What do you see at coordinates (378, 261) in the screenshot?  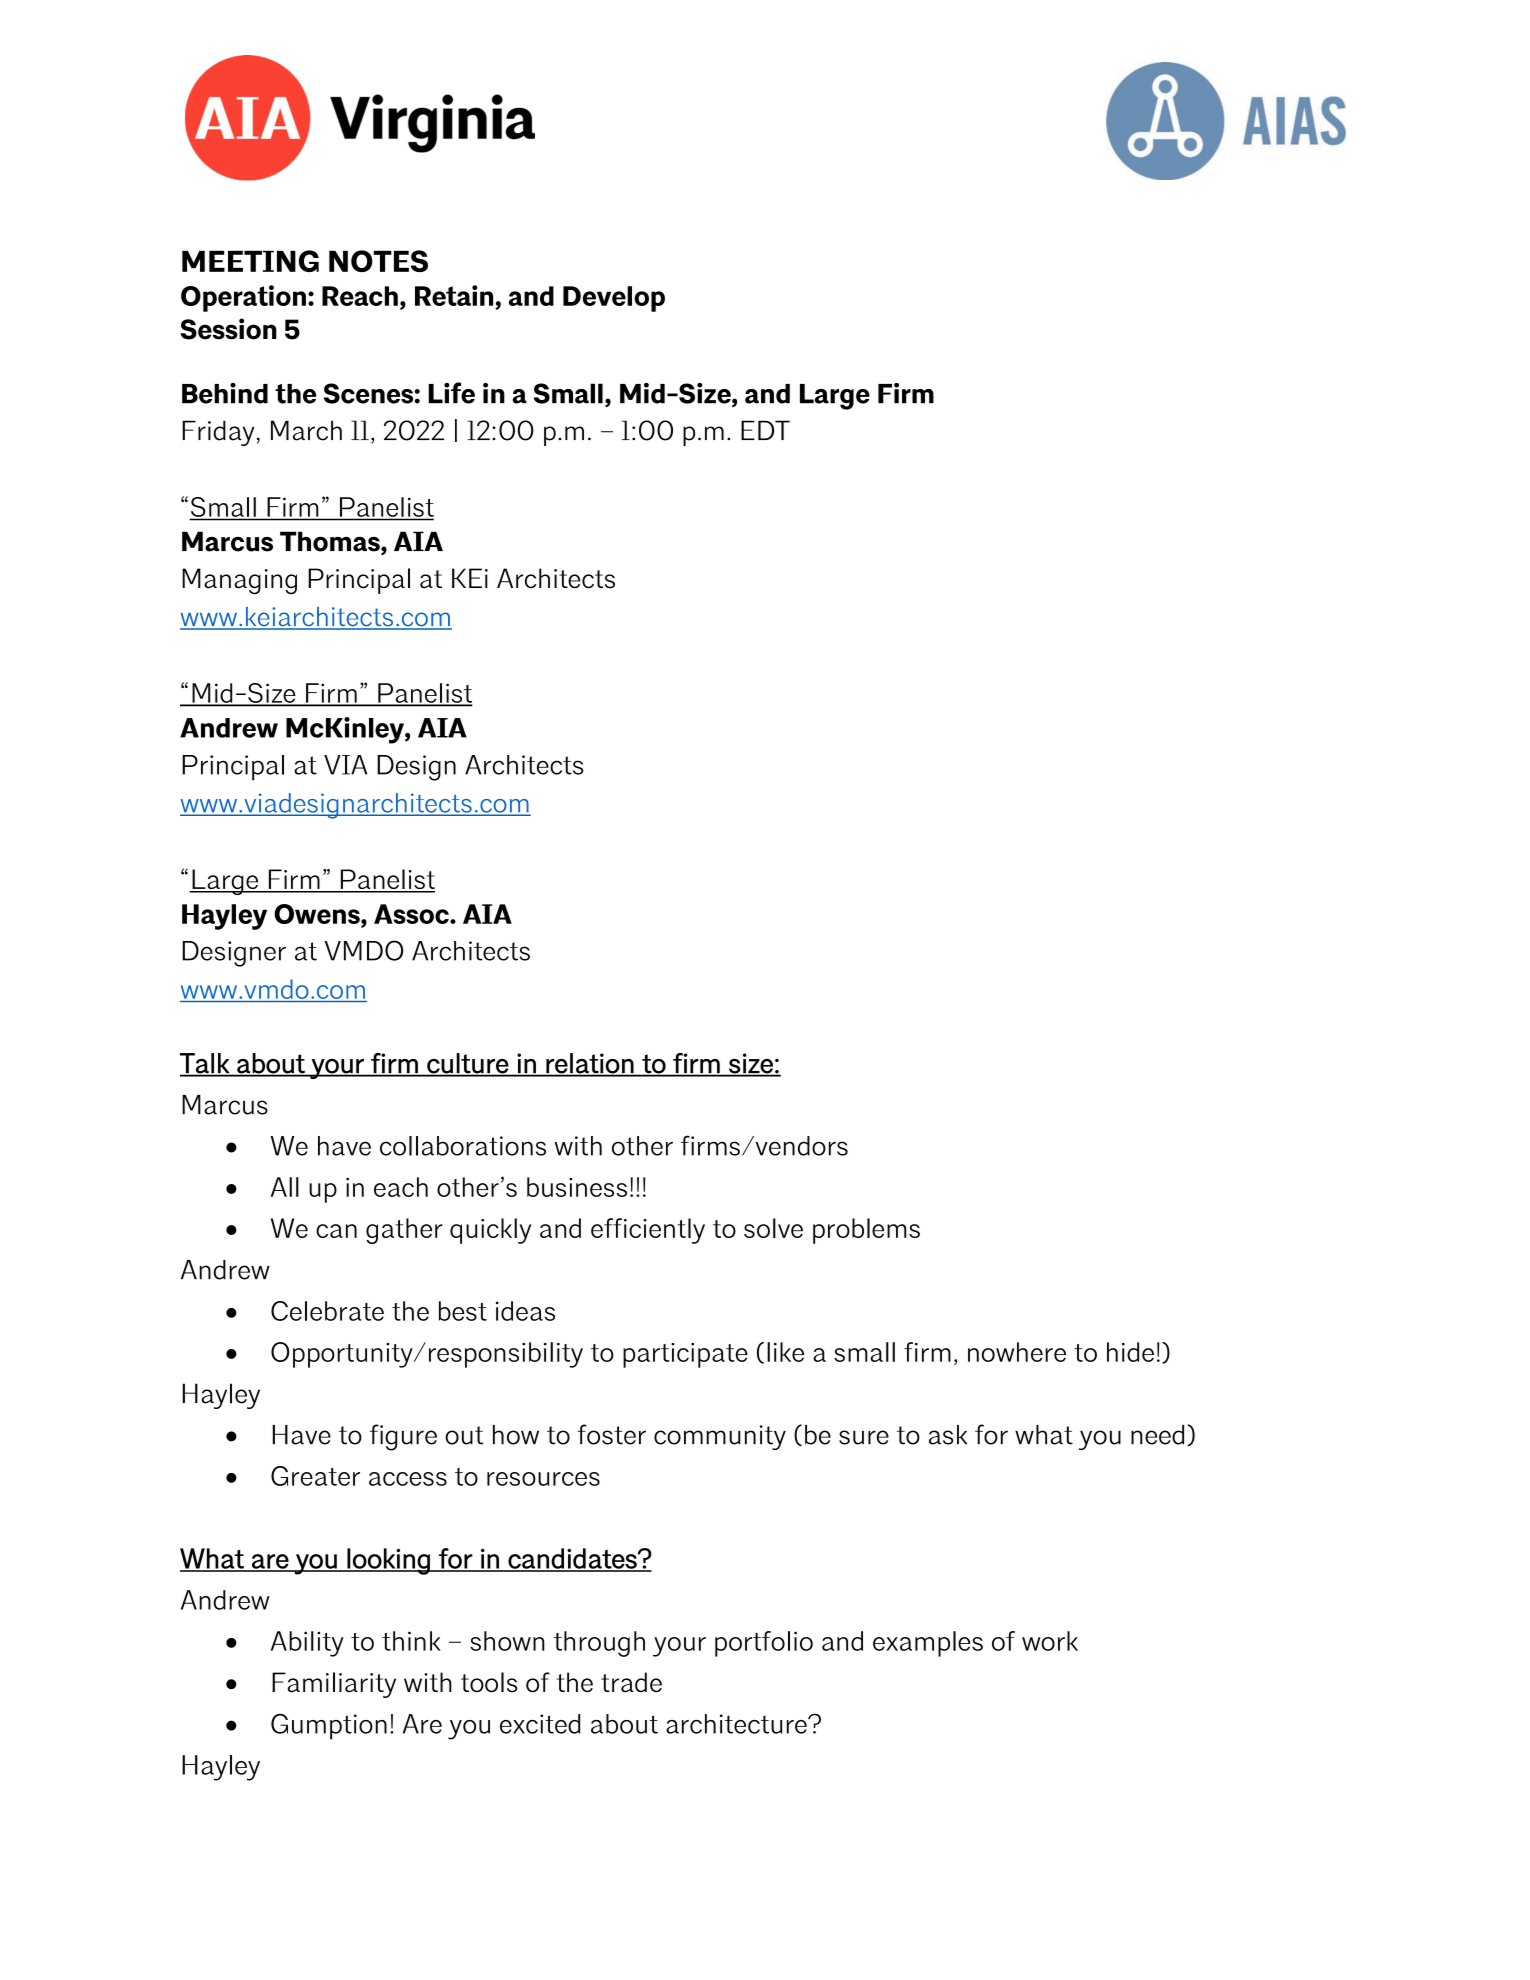 I see `NOTES` at bounding box center [378, 261].
